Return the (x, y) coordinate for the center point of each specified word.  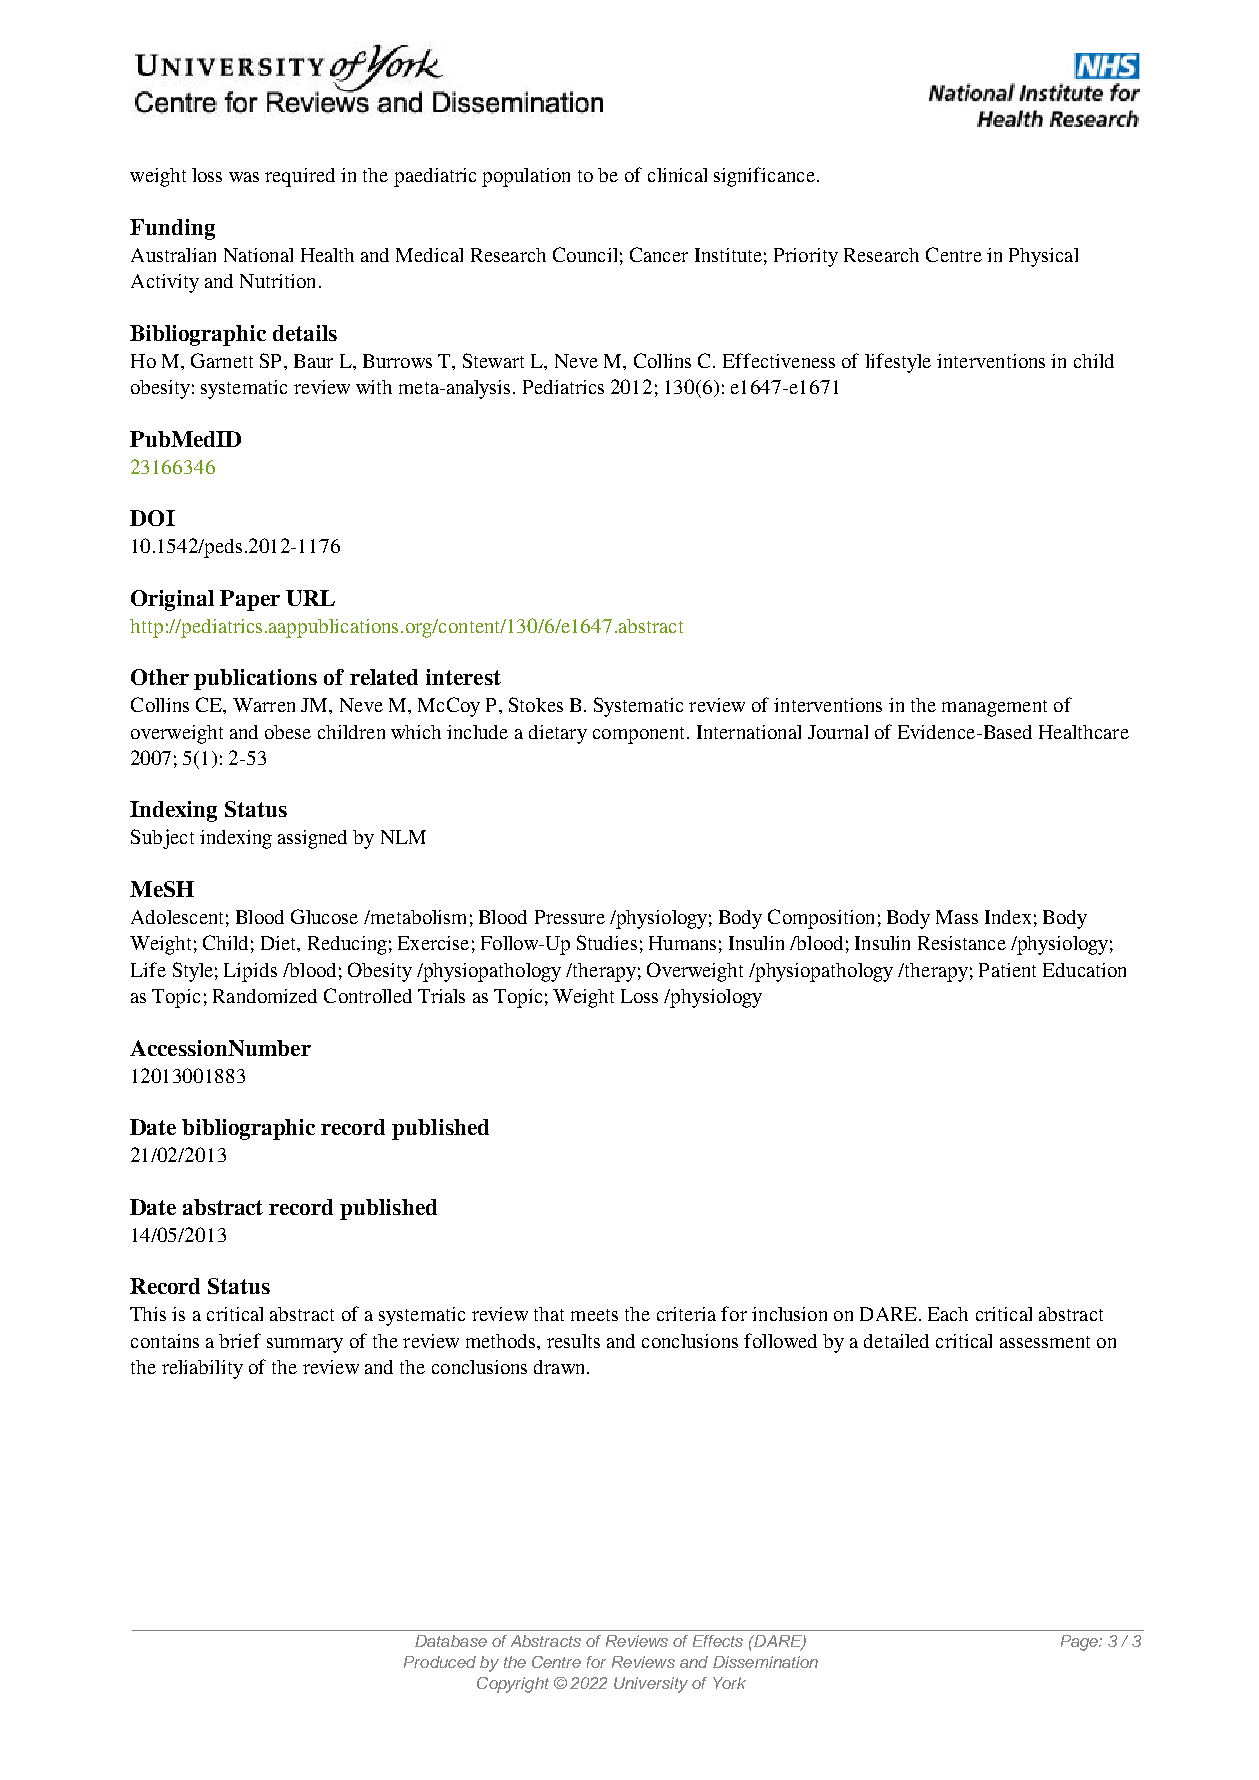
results (573, 1341)
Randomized (265, 996)
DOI (152, 518)
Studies (607, 942)
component (640, 735)
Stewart (493, 360)
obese (288, 732)
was (244, 177)
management (994, 708)
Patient (1007, 970)
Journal (838, 732)
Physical (1043, 257)
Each (948, 1314)
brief (240, 1340)
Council (585, 254)
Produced (440, 1662)
